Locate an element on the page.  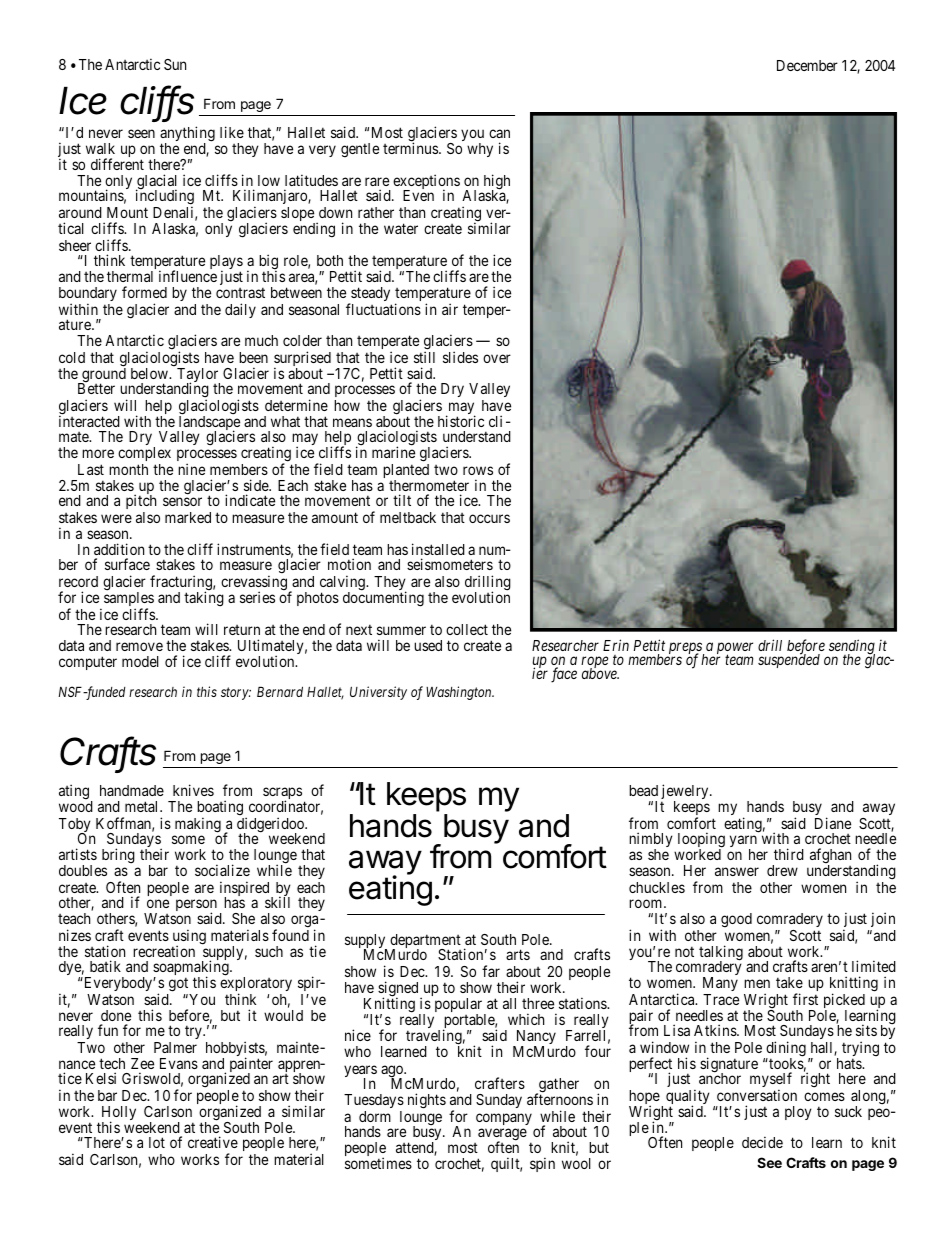
rows is located at coordinates (478, 470).
